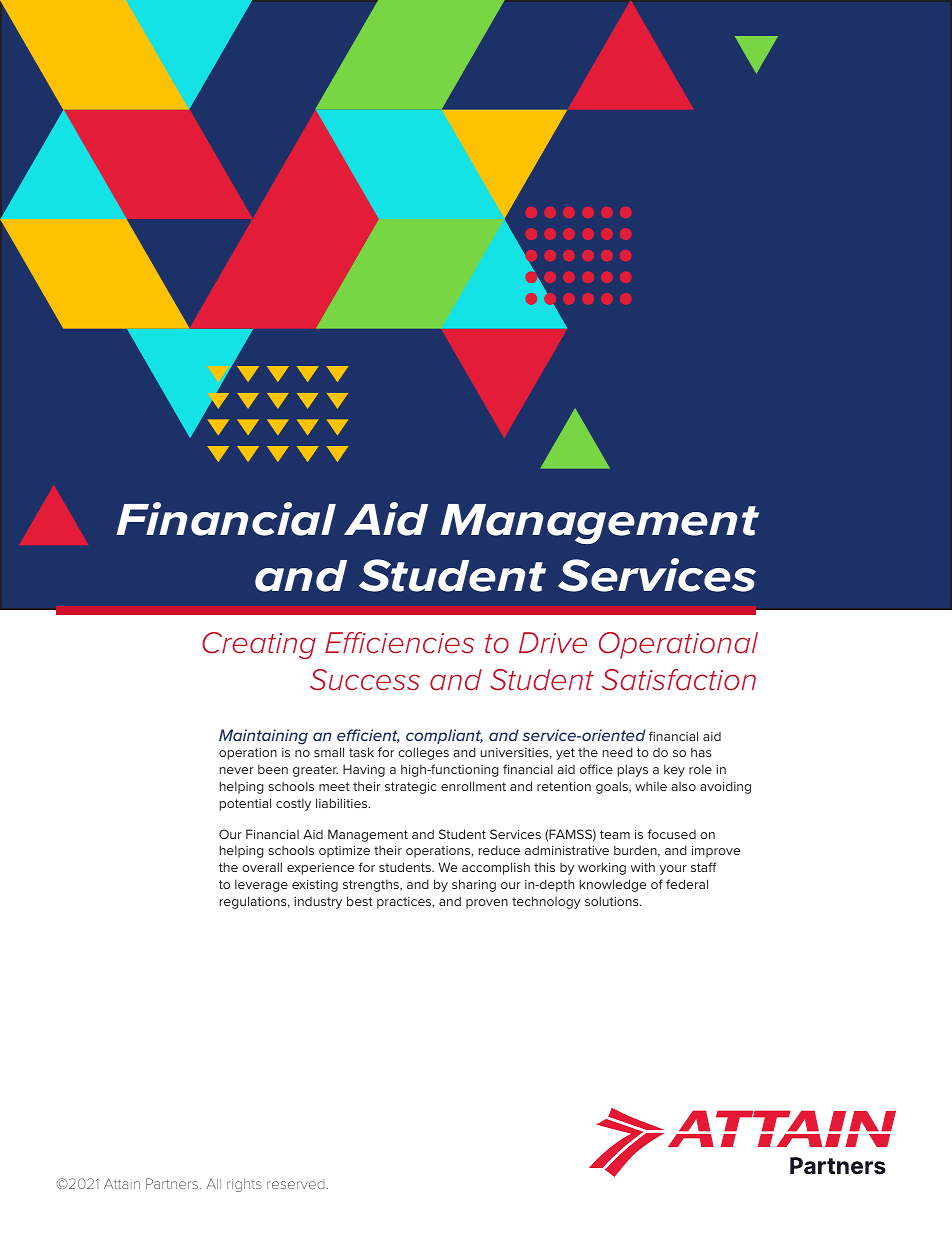  I want to click on rights, so click(244, 1185).
